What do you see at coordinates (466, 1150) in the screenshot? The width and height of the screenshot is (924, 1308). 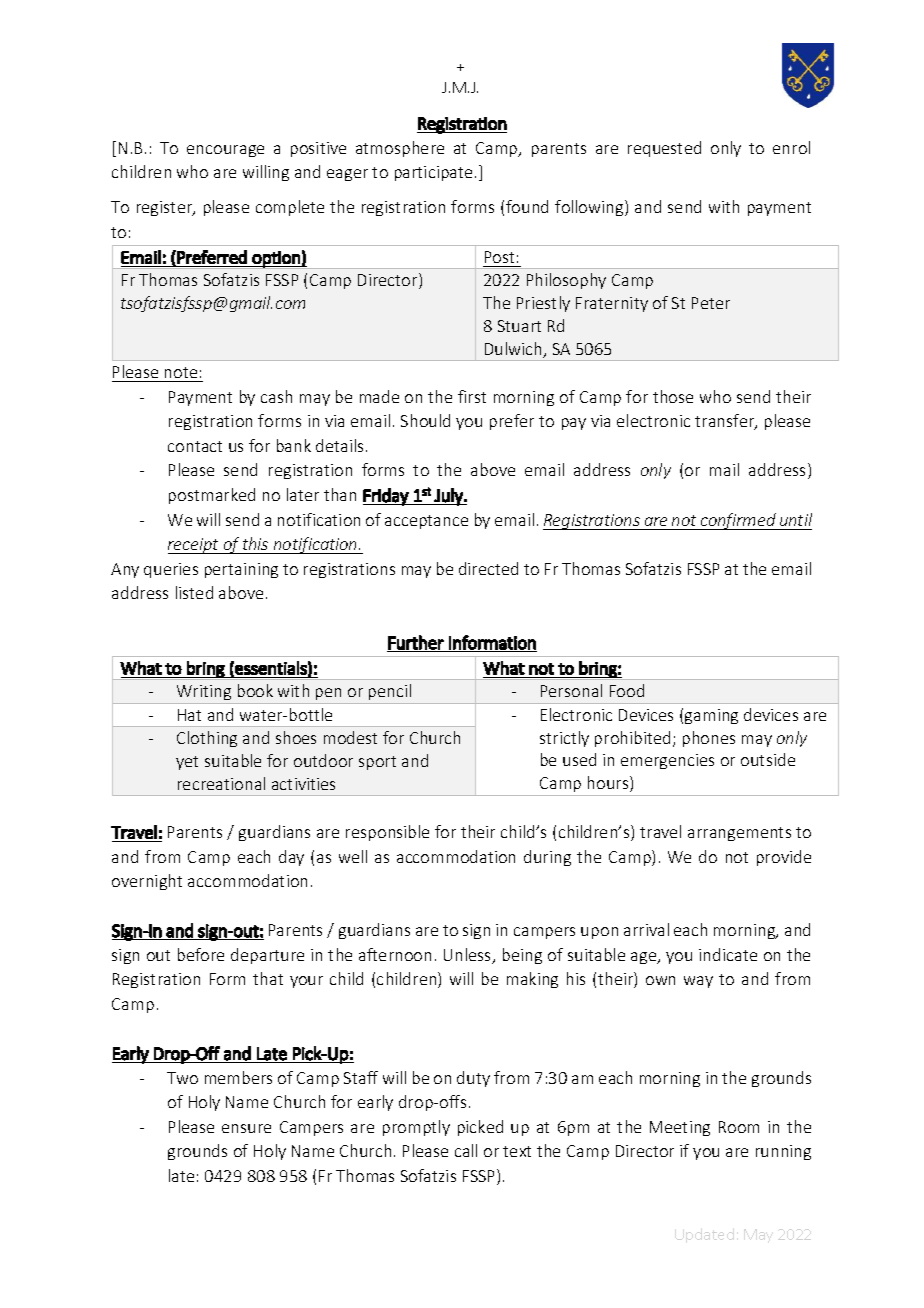 I see `call` at bounding box center [466, 1150].
